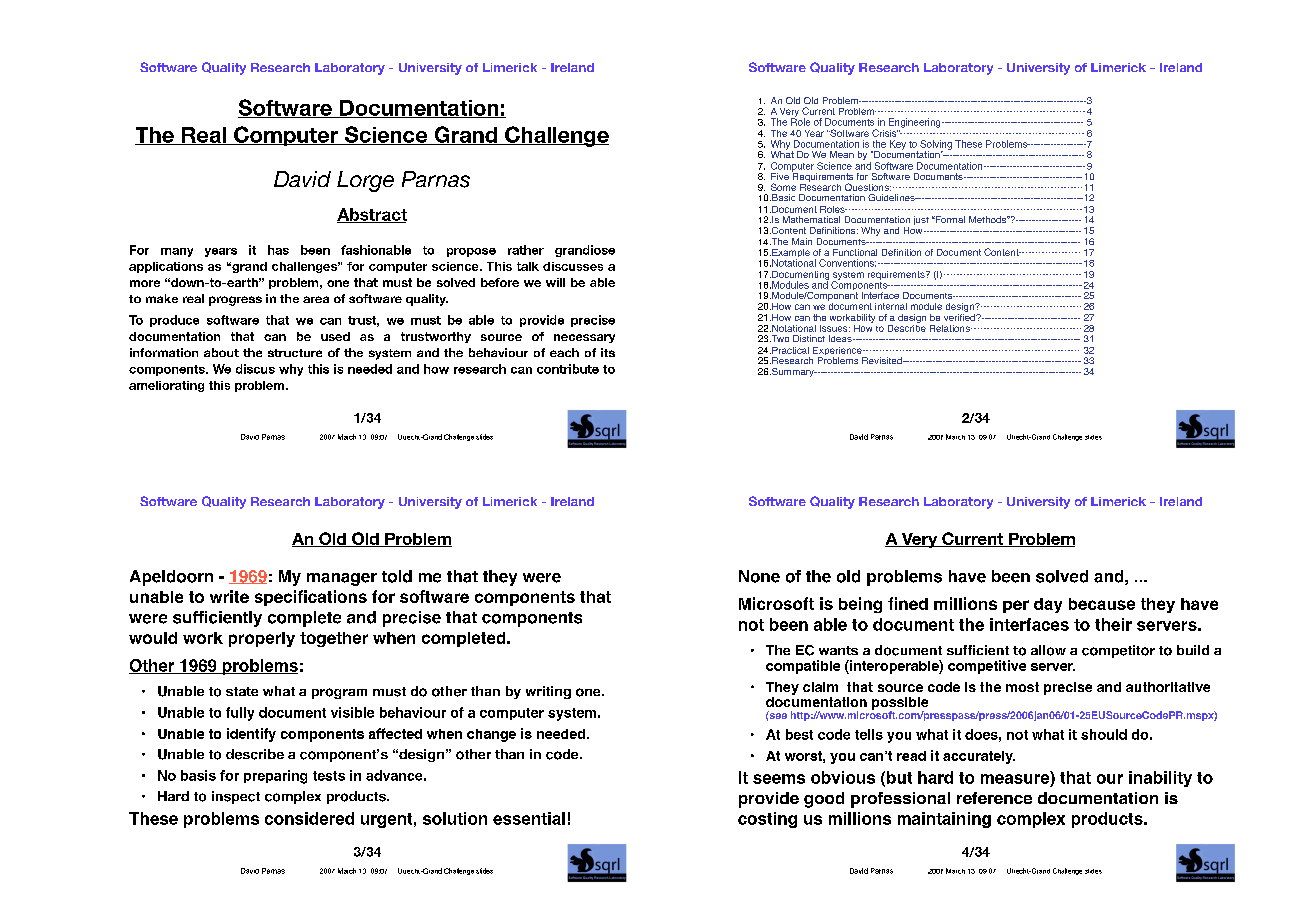 The height and width of the screenshot is (924, 1308). Describe the element at coordinates (936, 146) in the screenshot. I see `Solving` at that location.
